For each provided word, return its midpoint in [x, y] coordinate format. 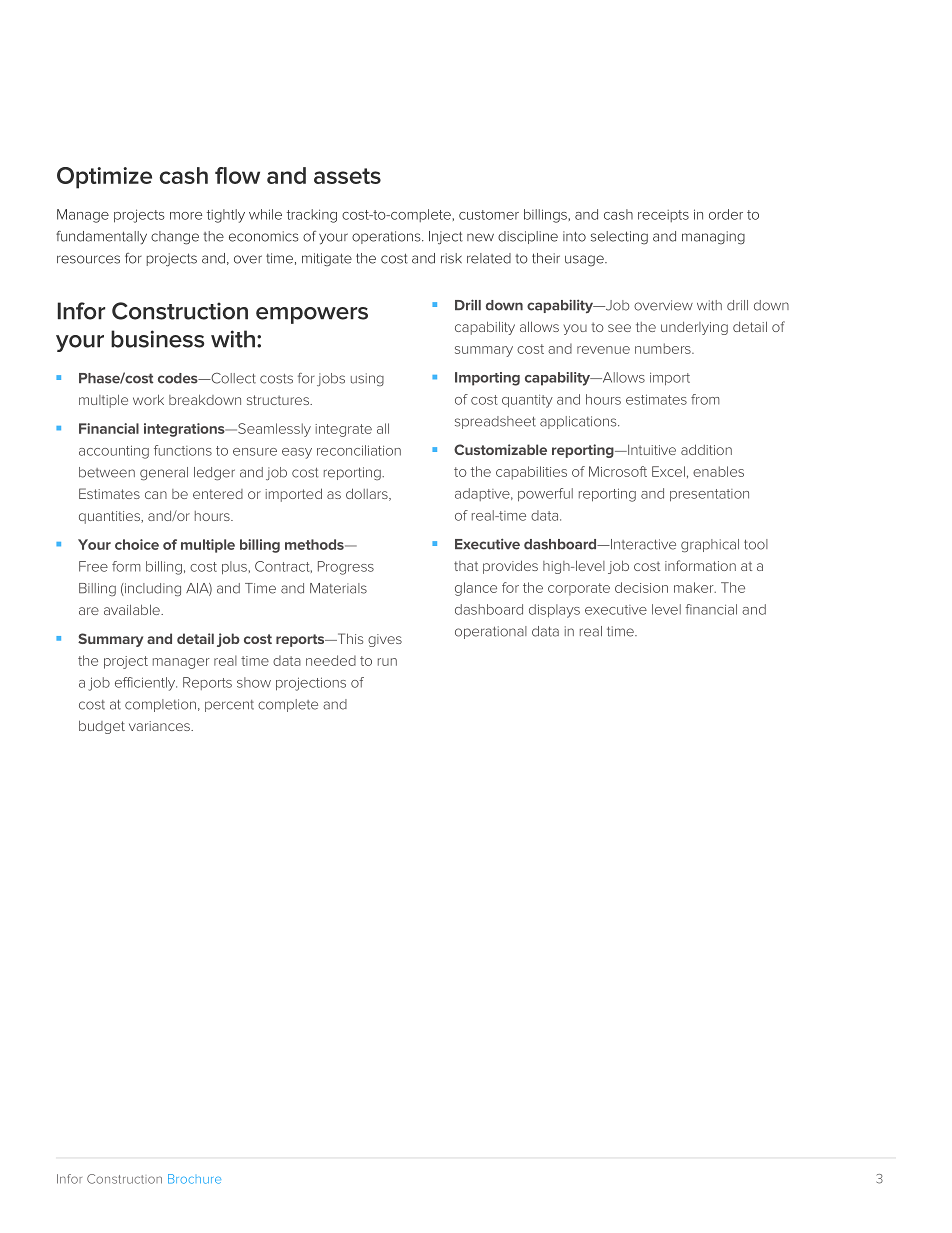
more [186, 216]
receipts [663, 216]
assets [347, 176]
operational [491, 632]
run [387, 662]
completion [160, 705]
